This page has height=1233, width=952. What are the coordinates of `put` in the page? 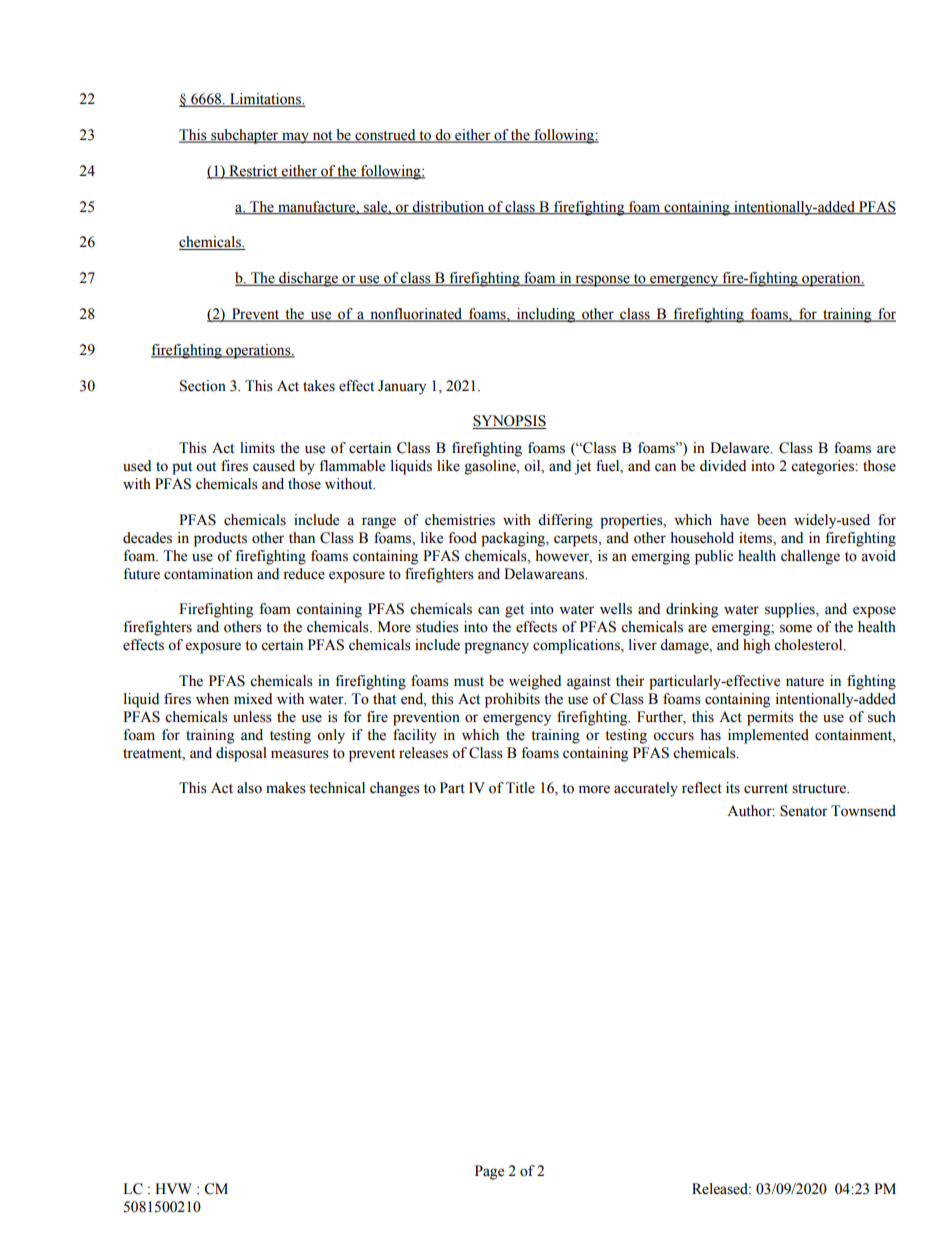 It's located at (182, 468).
